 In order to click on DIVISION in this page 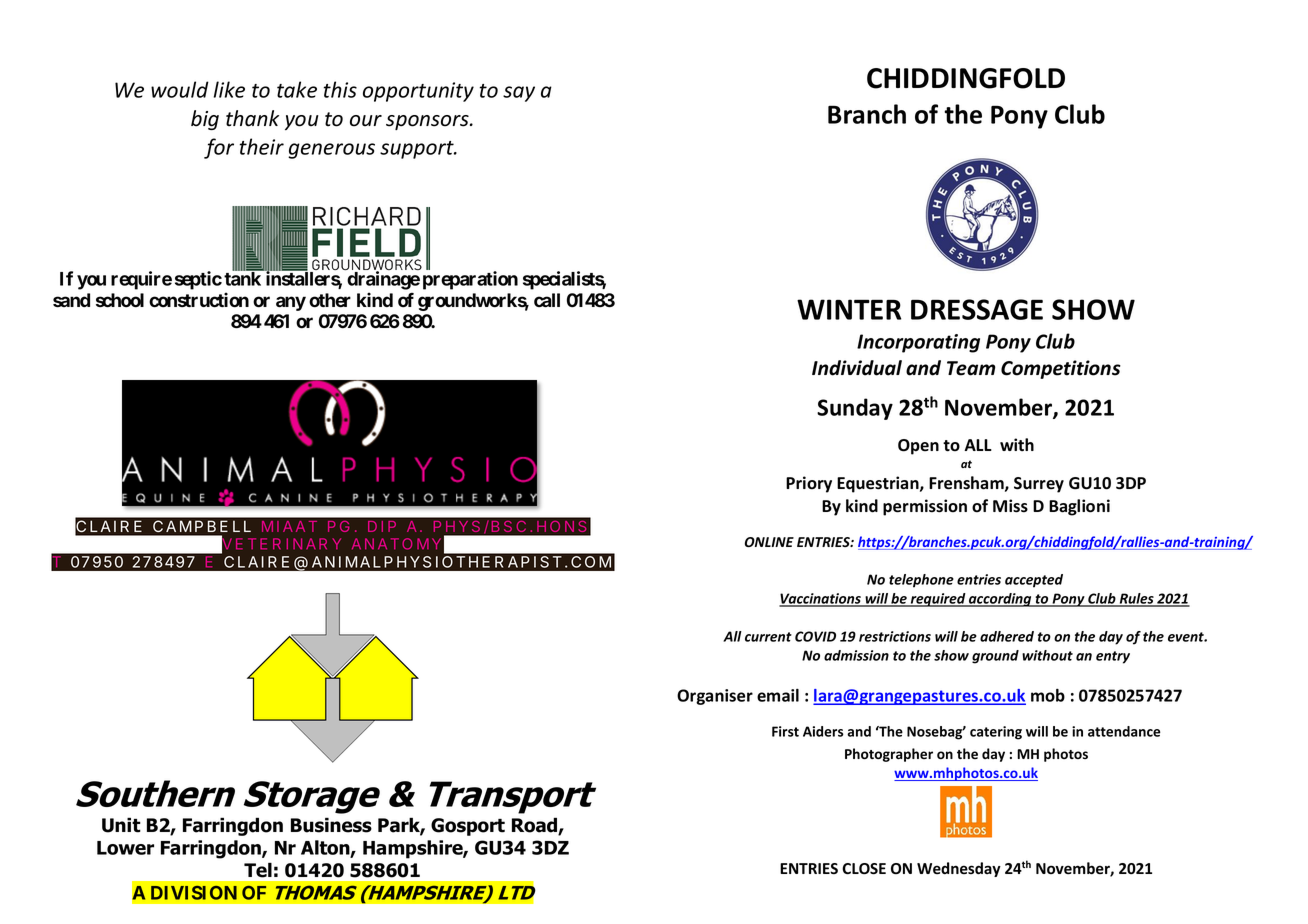, I will do `click(194, 893)`.
